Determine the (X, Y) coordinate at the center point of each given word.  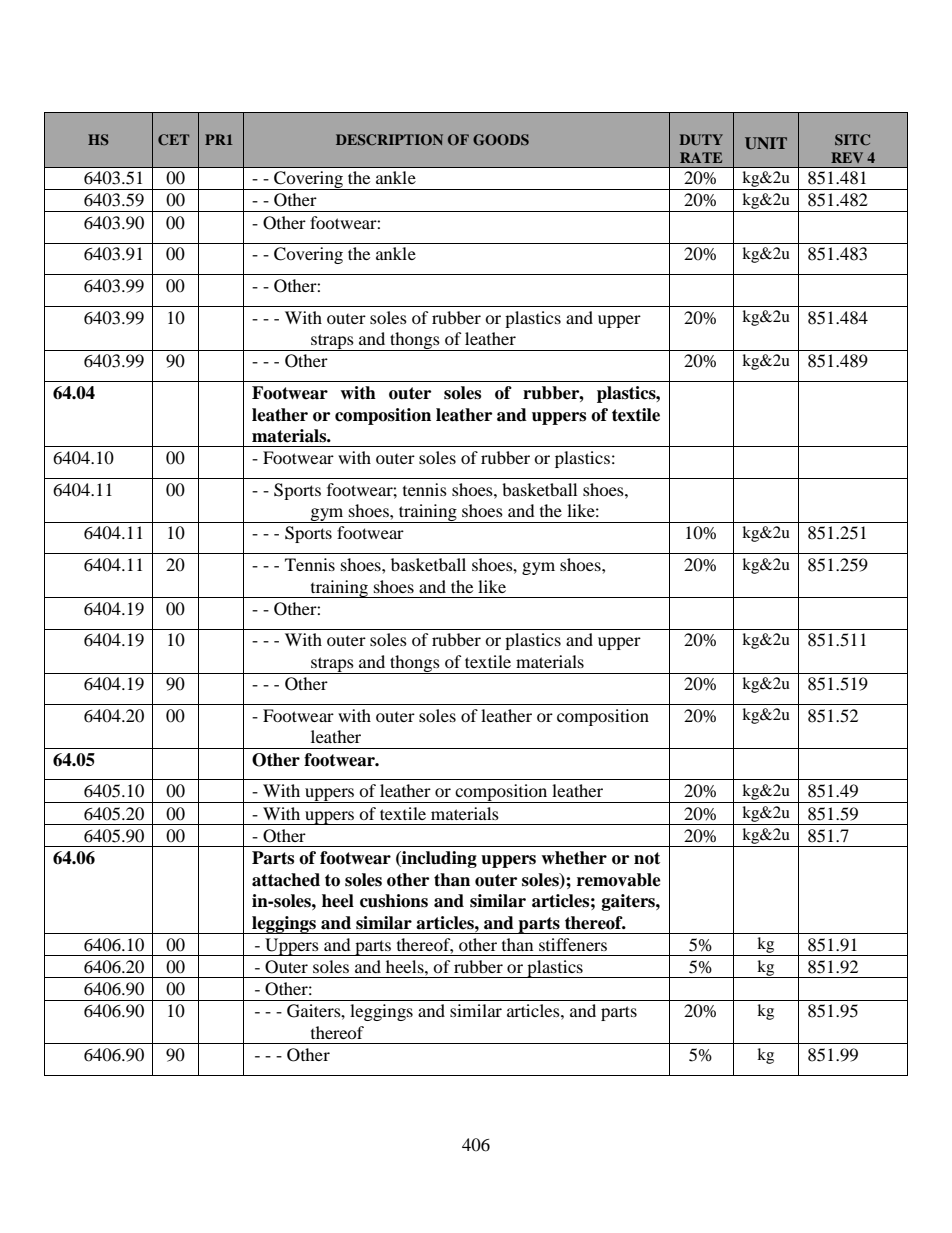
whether (574, 858)
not (647, 858)
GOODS (501, 140)
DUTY (701, 139)
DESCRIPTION (389, 140)
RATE (701, 157)
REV (847, 157)
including (438, 859)
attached (286, 880)
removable (619, 880)
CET (173, 139)
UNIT (766, 143)
